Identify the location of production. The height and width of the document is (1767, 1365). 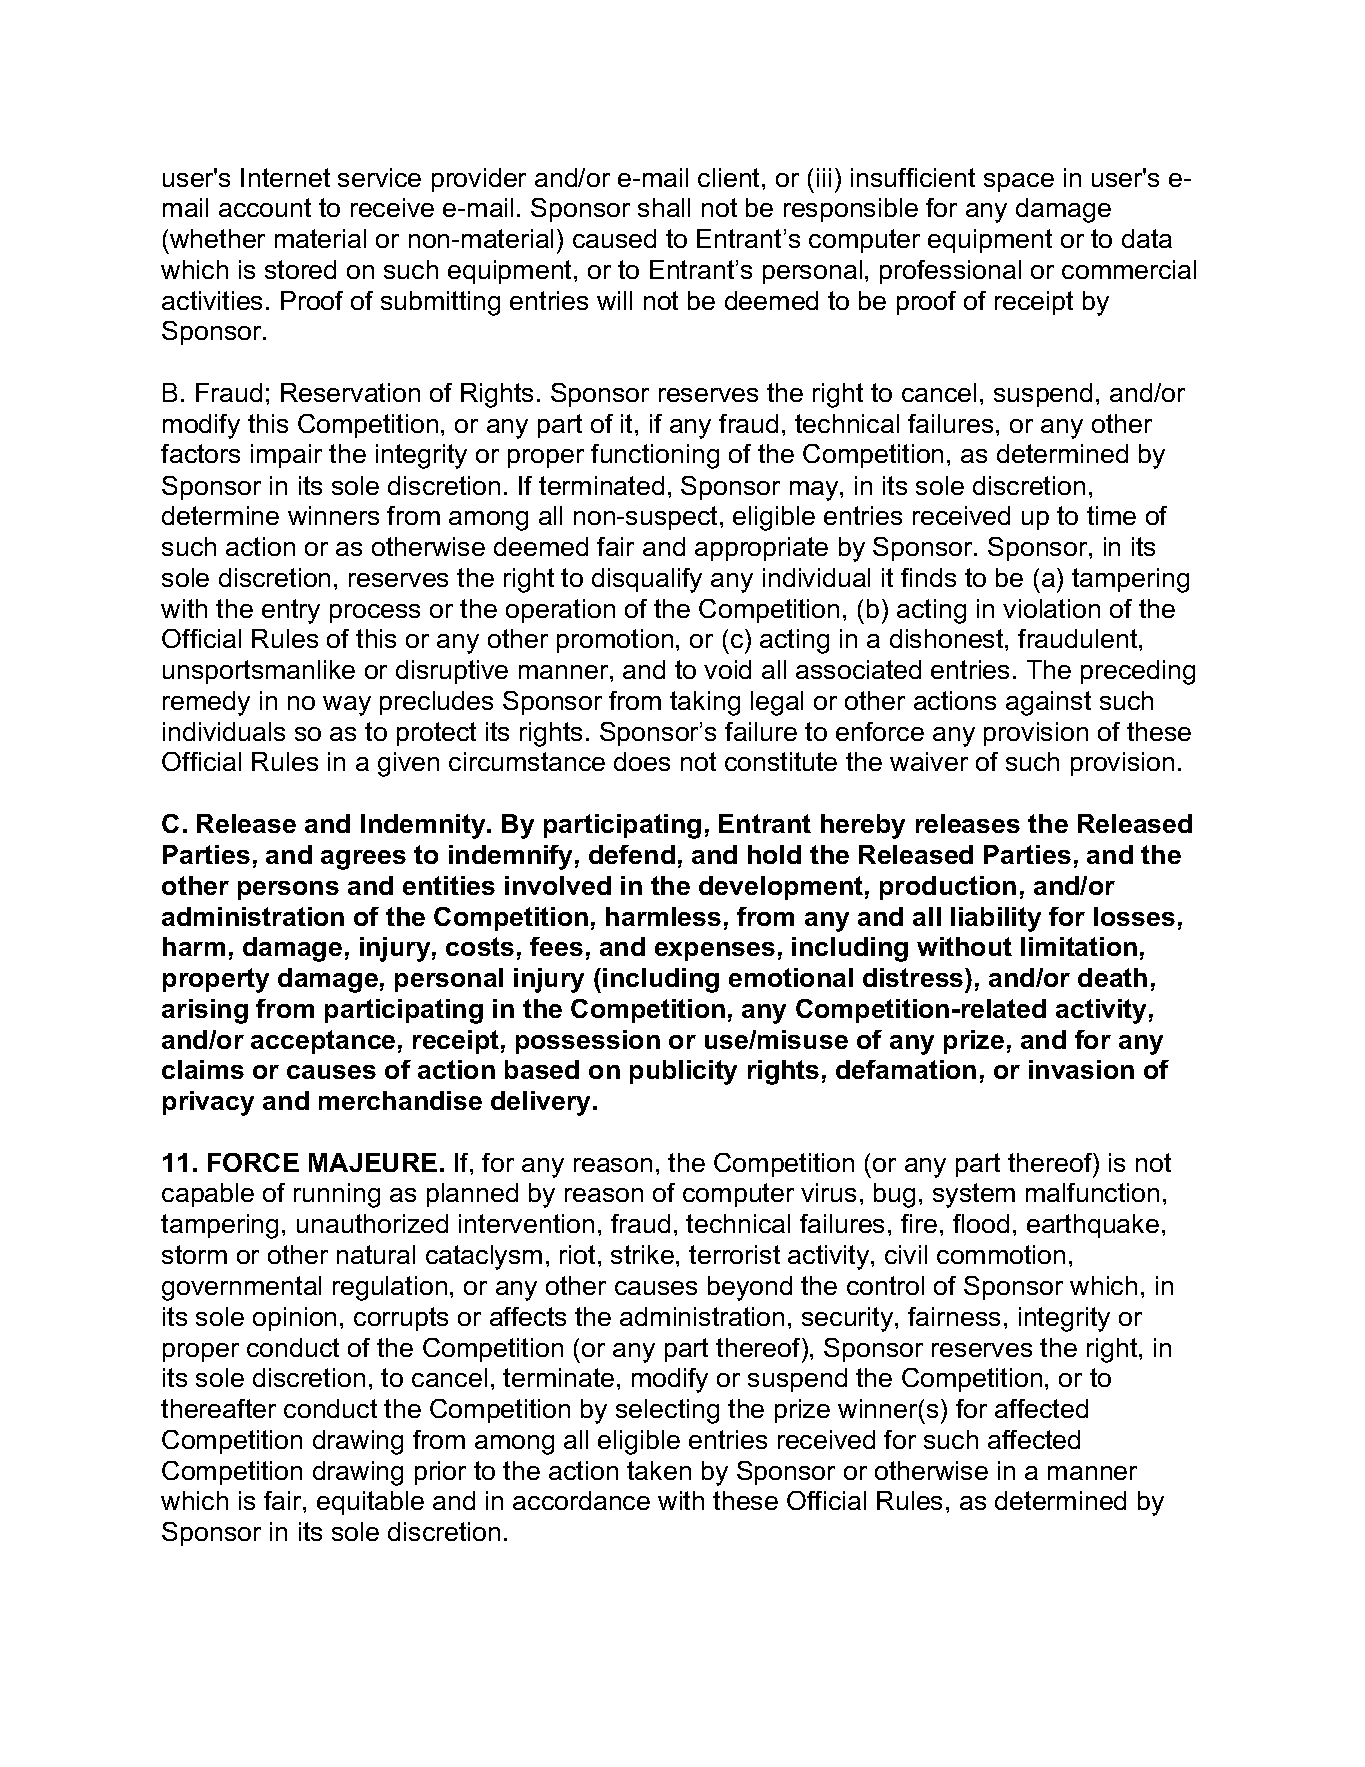
(948, 888).
